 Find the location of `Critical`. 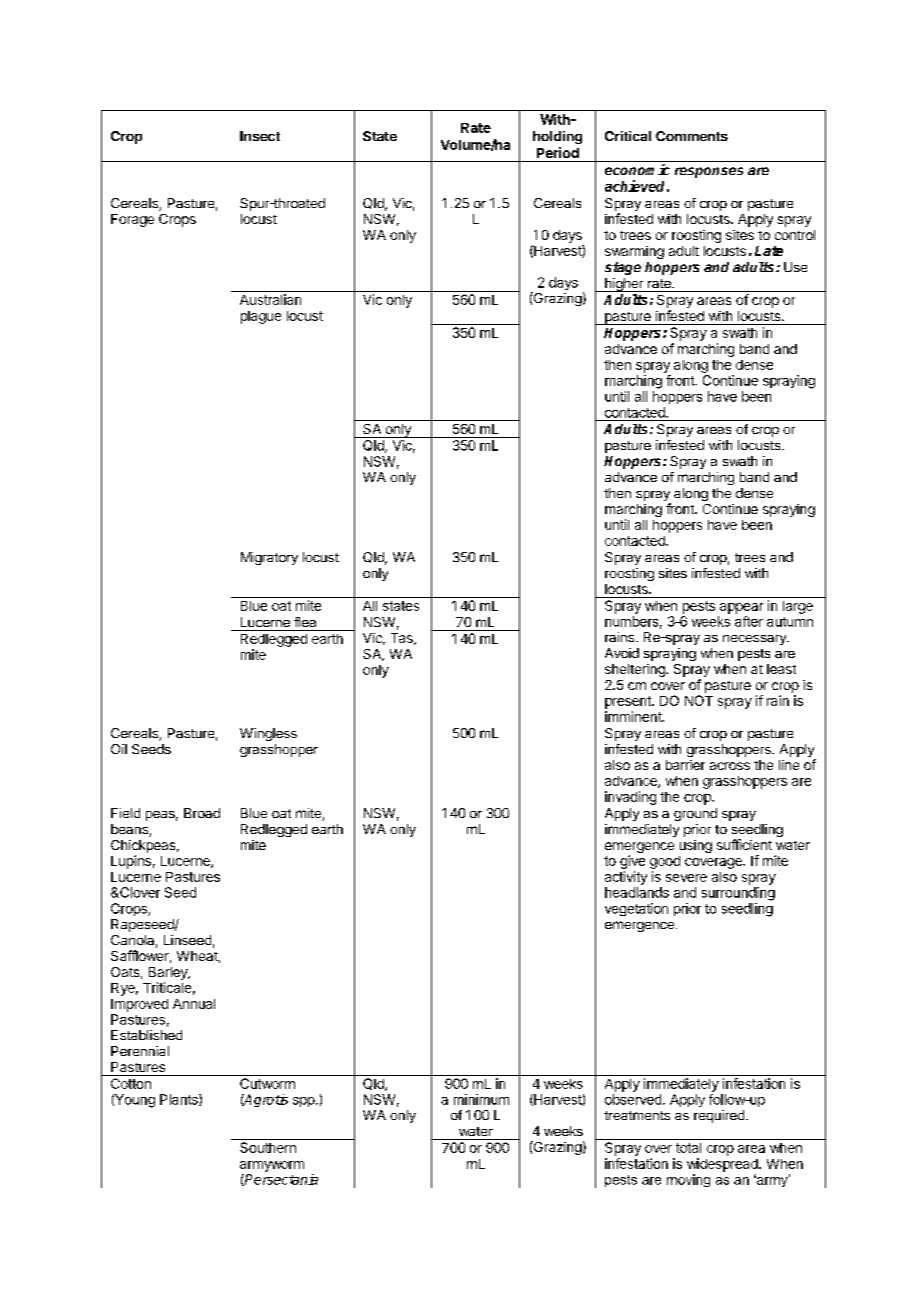

Critical is located at coordinates (628, 136).
